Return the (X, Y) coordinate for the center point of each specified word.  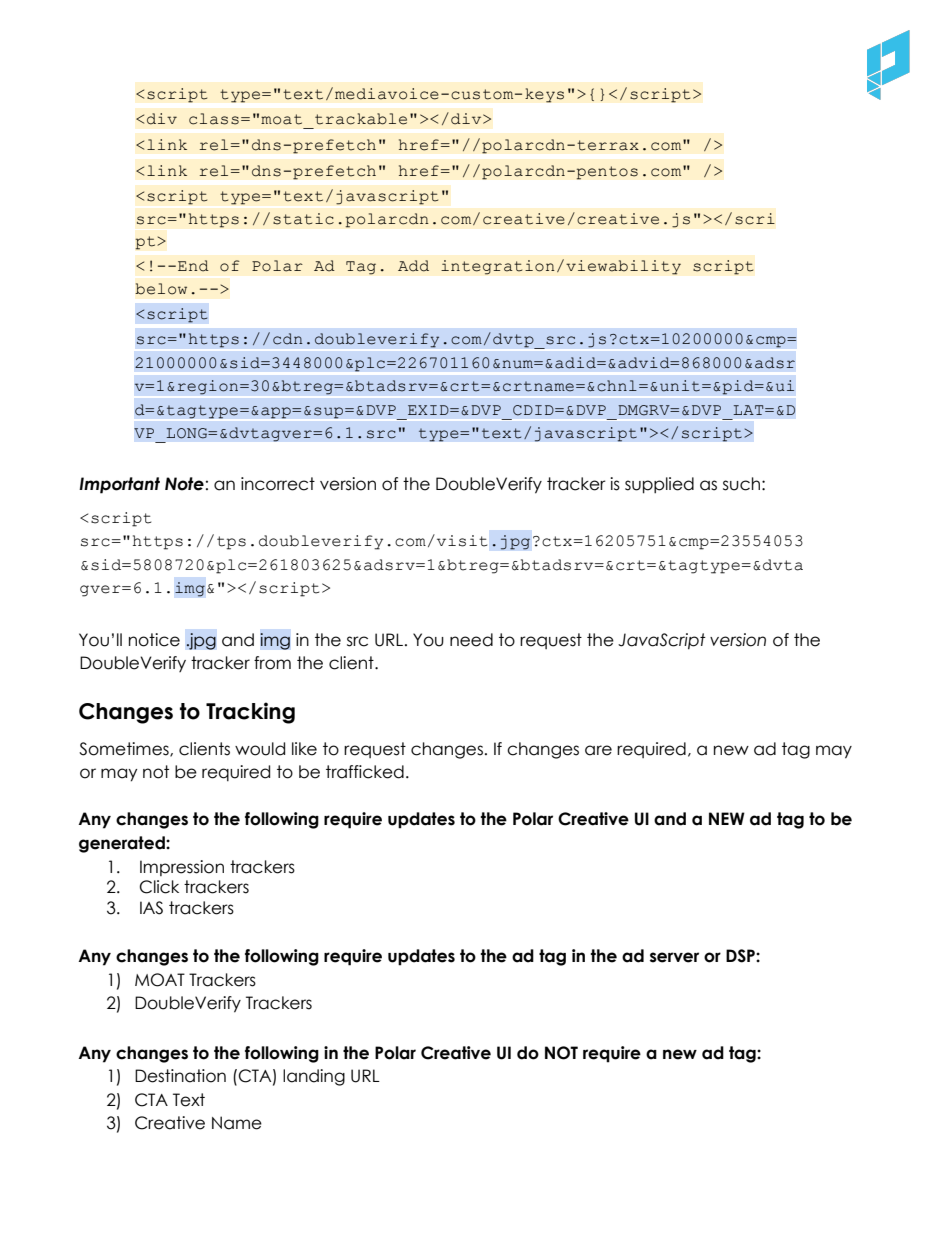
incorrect (278, 484)
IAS (151, 908)
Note (184, 484)
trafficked (365, 772)
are (598, 750)
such (741, 484)
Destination (180, 1076)
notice (154, 640)
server (674, 957)
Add (413, 266)
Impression (182, 868)
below (161, 289)
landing (314, 1077)
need (471, 640)
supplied (659, 485)
